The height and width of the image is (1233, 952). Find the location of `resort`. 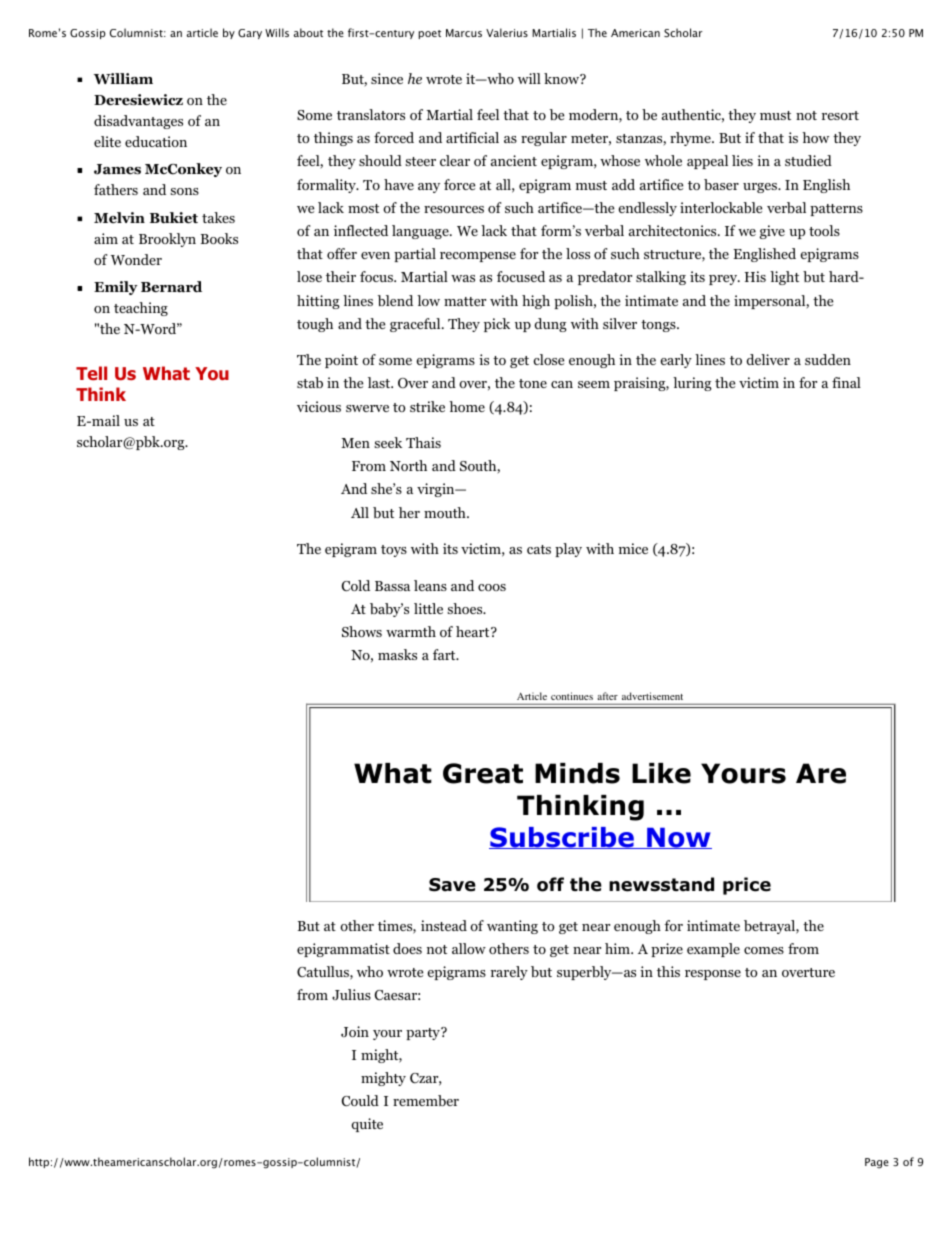

resort is located at coordinates (840, 115).
